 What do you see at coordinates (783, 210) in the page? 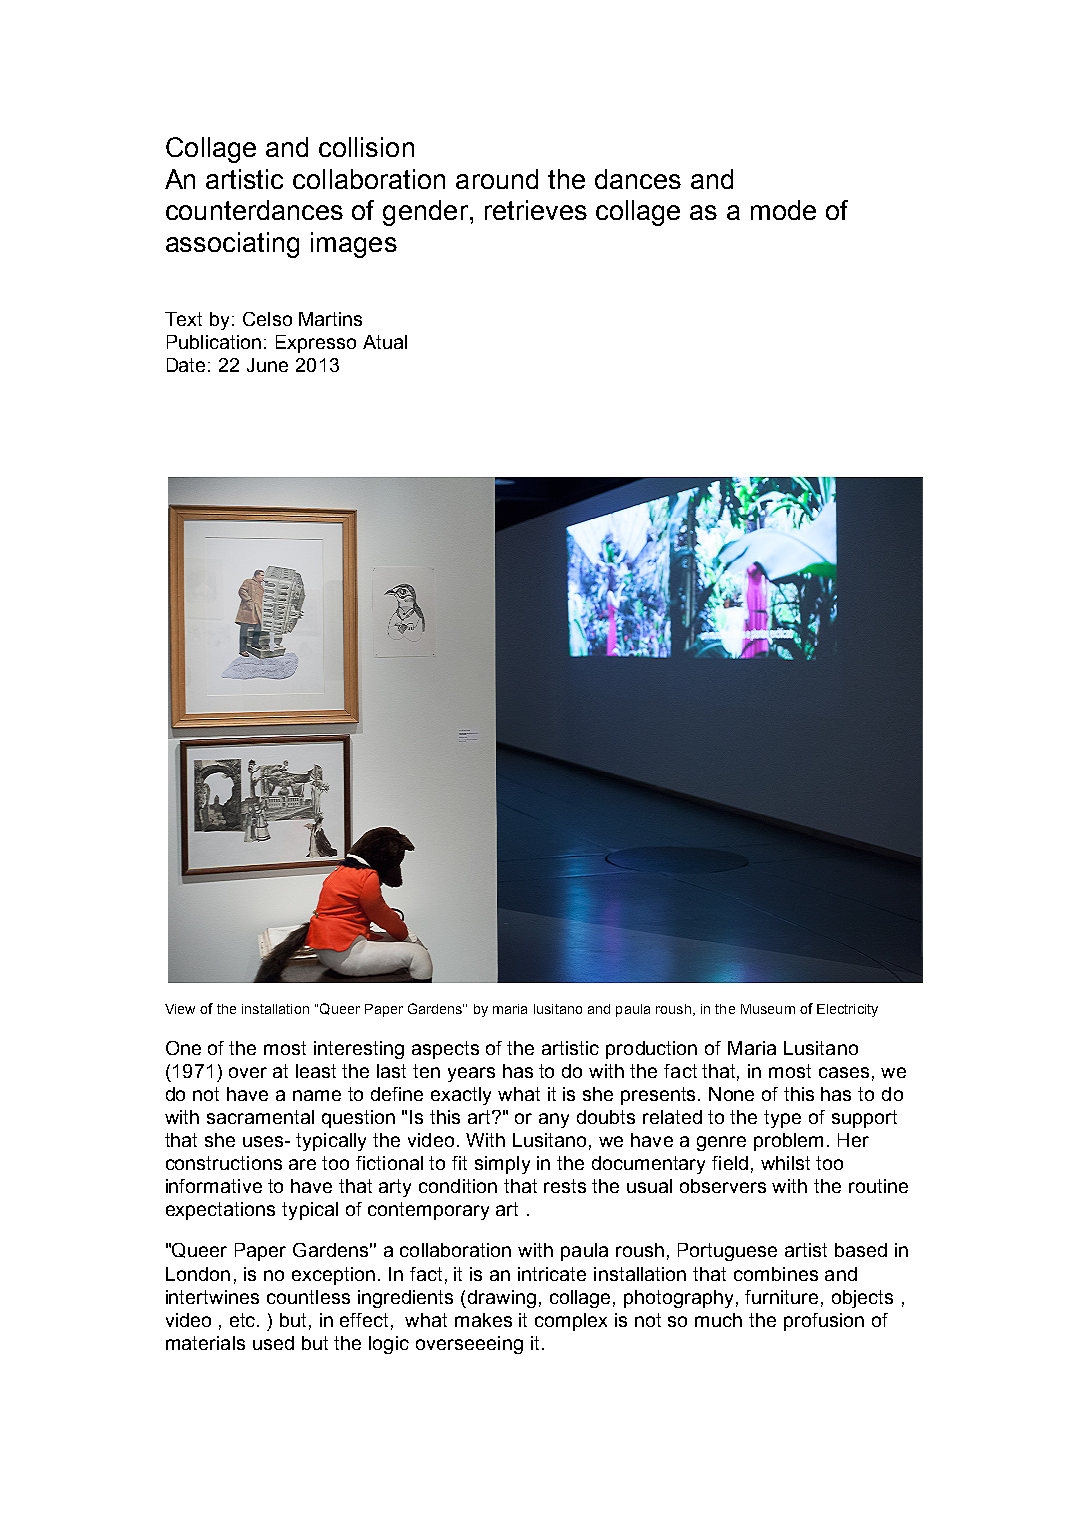
I see `mode` at bounding box center [783, 210].
